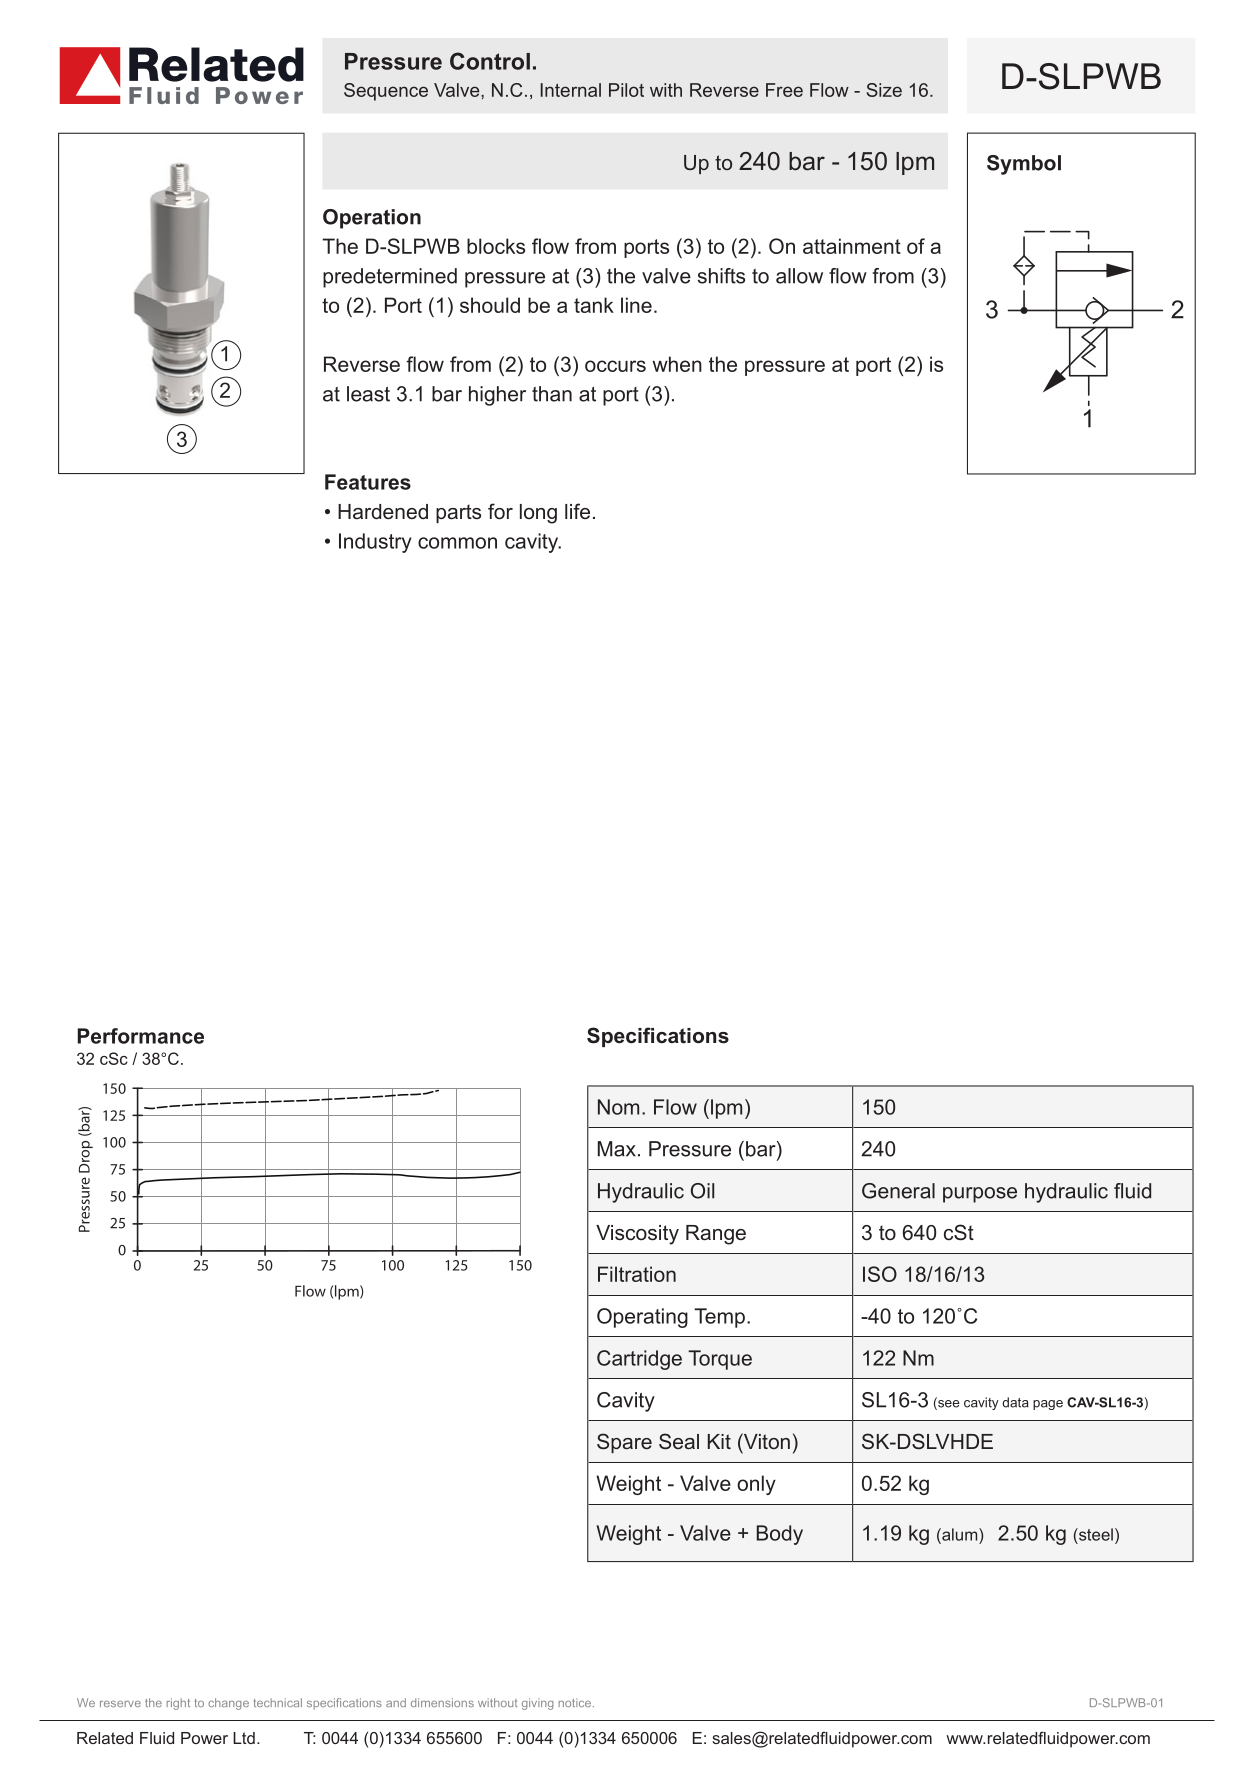 The height and width of the image is (1774, 1254). What do you see at coordinates (386, 92) in the image?
I see `Sequence` at bounding box center [386, 92].
